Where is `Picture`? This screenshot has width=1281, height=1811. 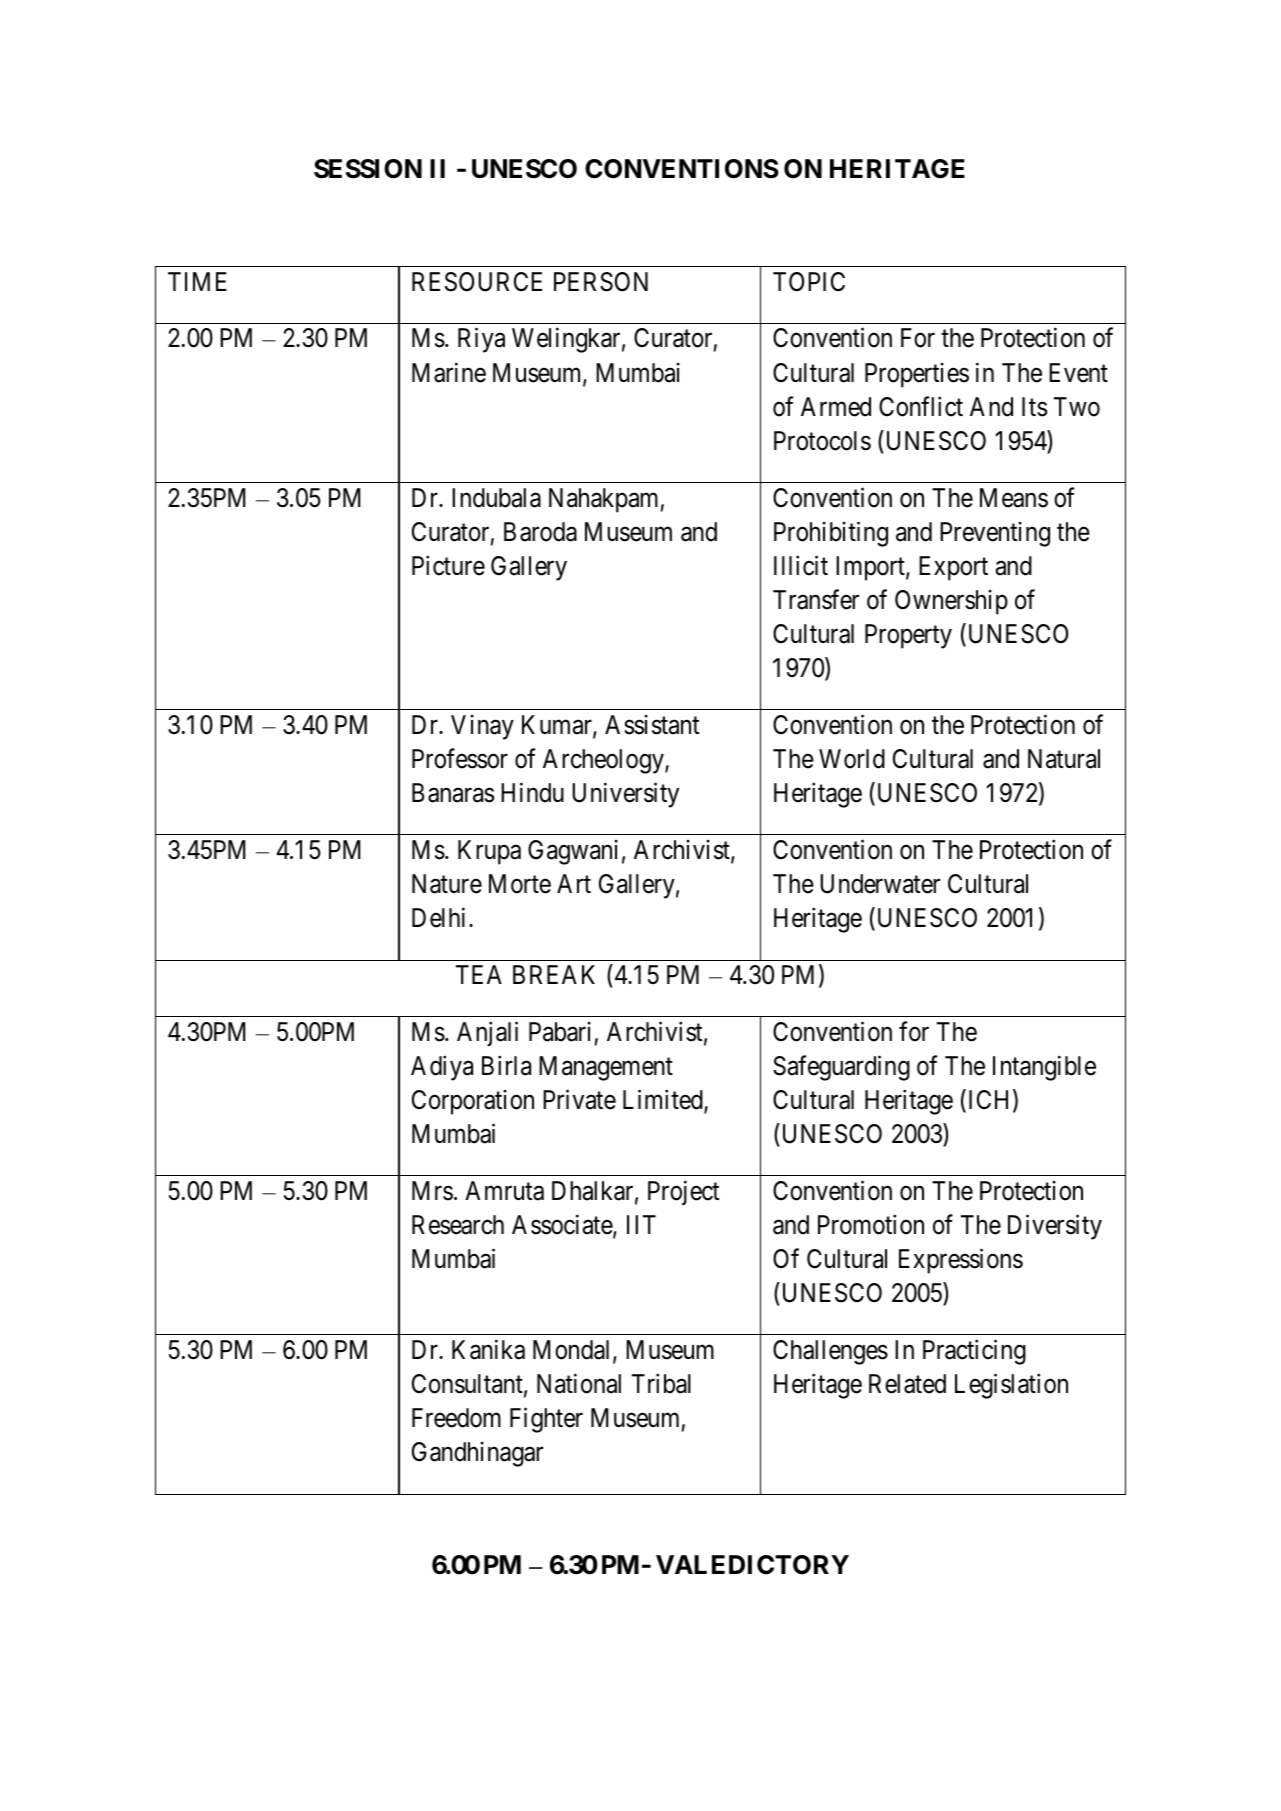
Picture is located at coordinates (448, 565).
